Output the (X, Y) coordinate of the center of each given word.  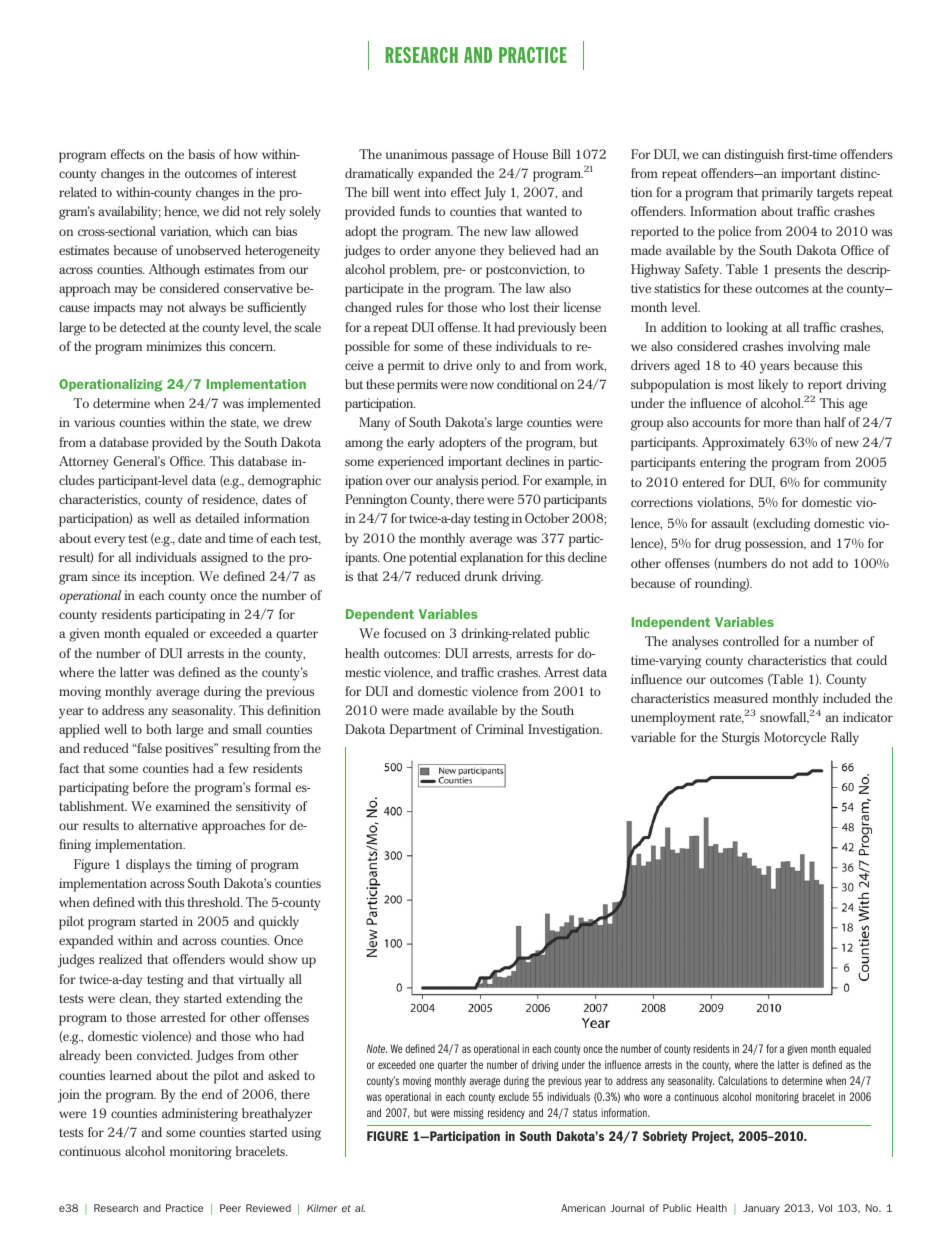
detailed (217, 518)
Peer (230, 1208)
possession (775, 545)
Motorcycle (795, 739)
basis (201, 154)
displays (148, 866)
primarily (787, 194)
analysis (457, 482)
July (495, 194)
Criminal (500, 729)
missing (469, 1114)
